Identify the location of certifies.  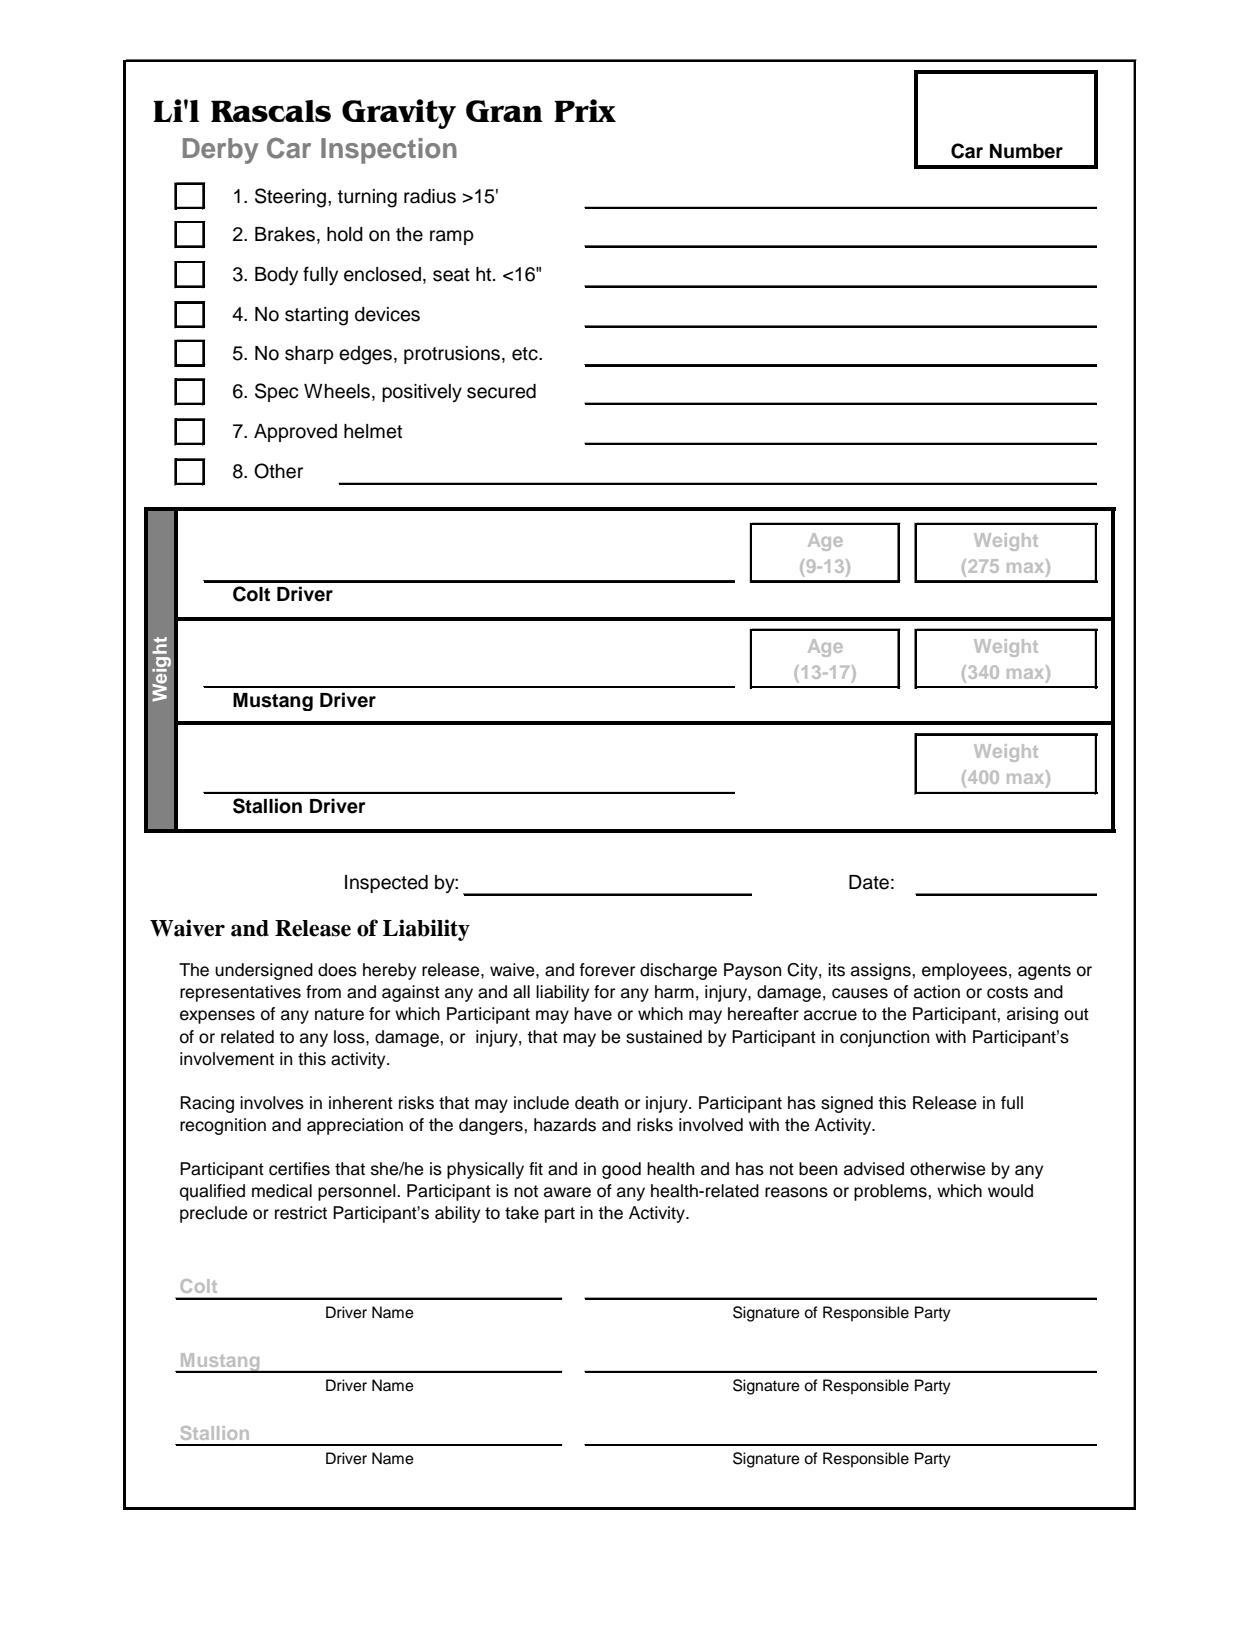
(299, 1169).
